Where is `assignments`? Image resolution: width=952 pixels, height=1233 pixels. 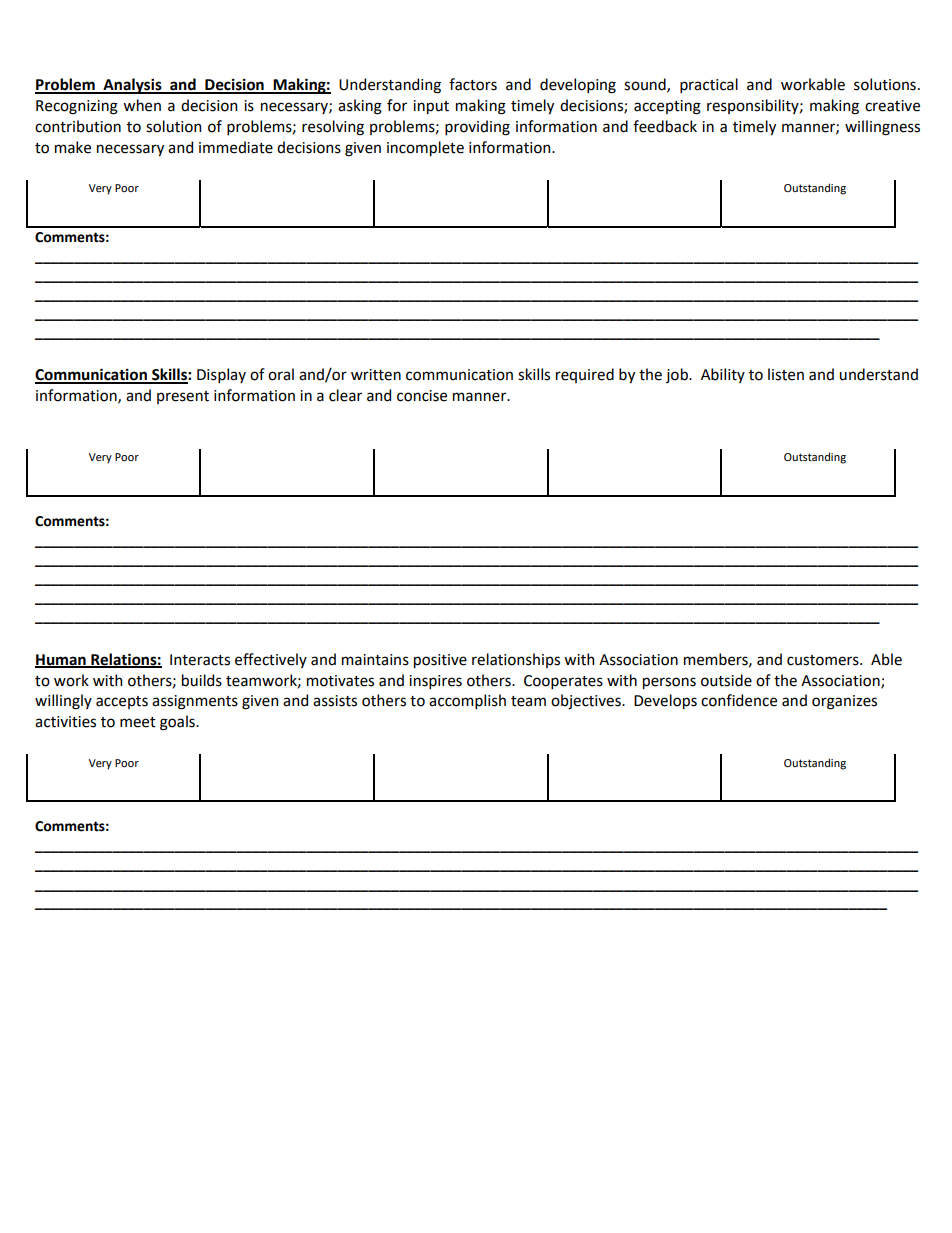
assignments is located at coordinates (195, 702).
